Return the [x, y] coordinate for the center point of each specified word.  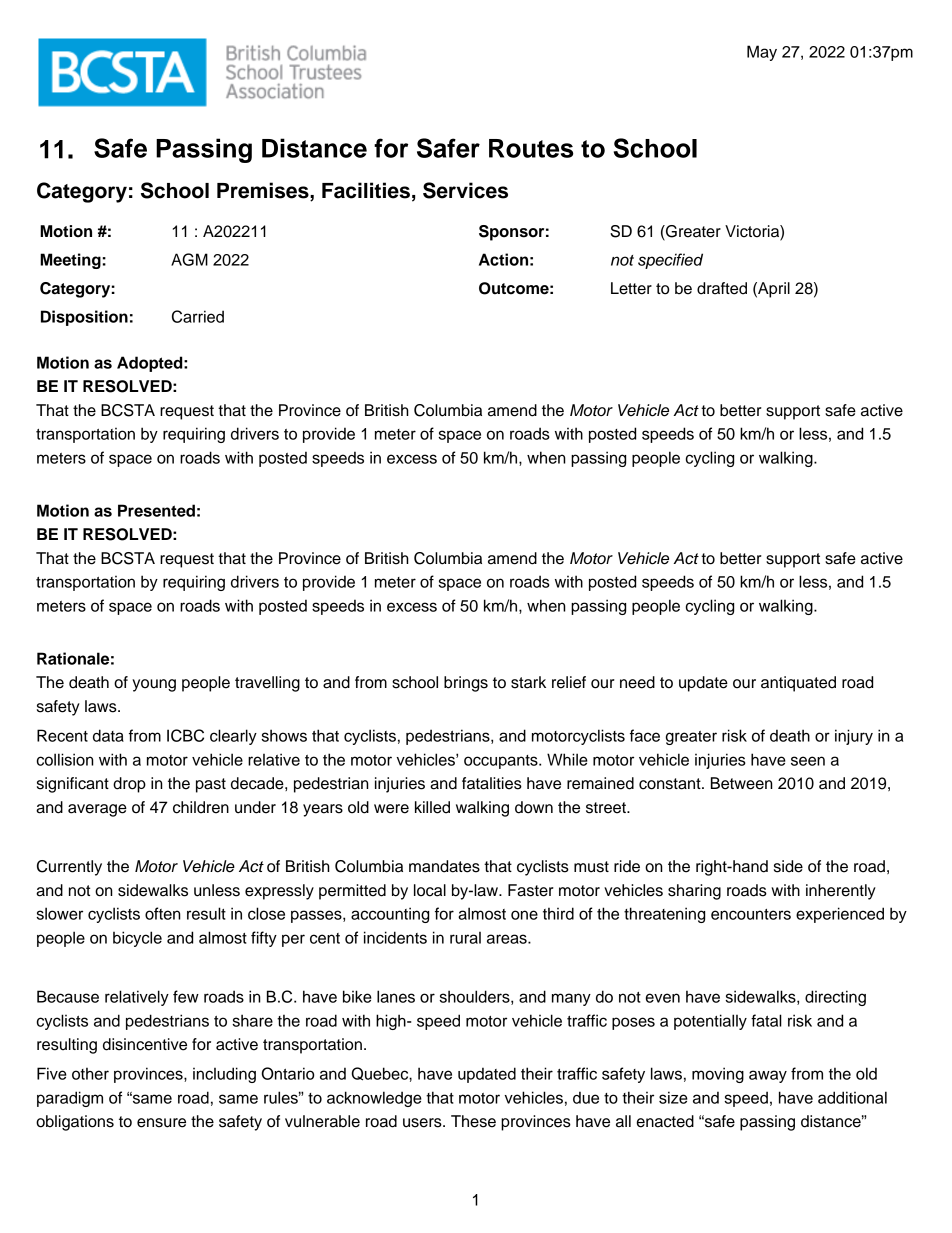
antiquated [798, 684]
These [473, 1121]
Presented [156, 510]
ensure [161, 1123]
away [768, 1076]
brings [466, 684]
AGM [189, 259]
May [762, 53]
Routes [531, 148]
